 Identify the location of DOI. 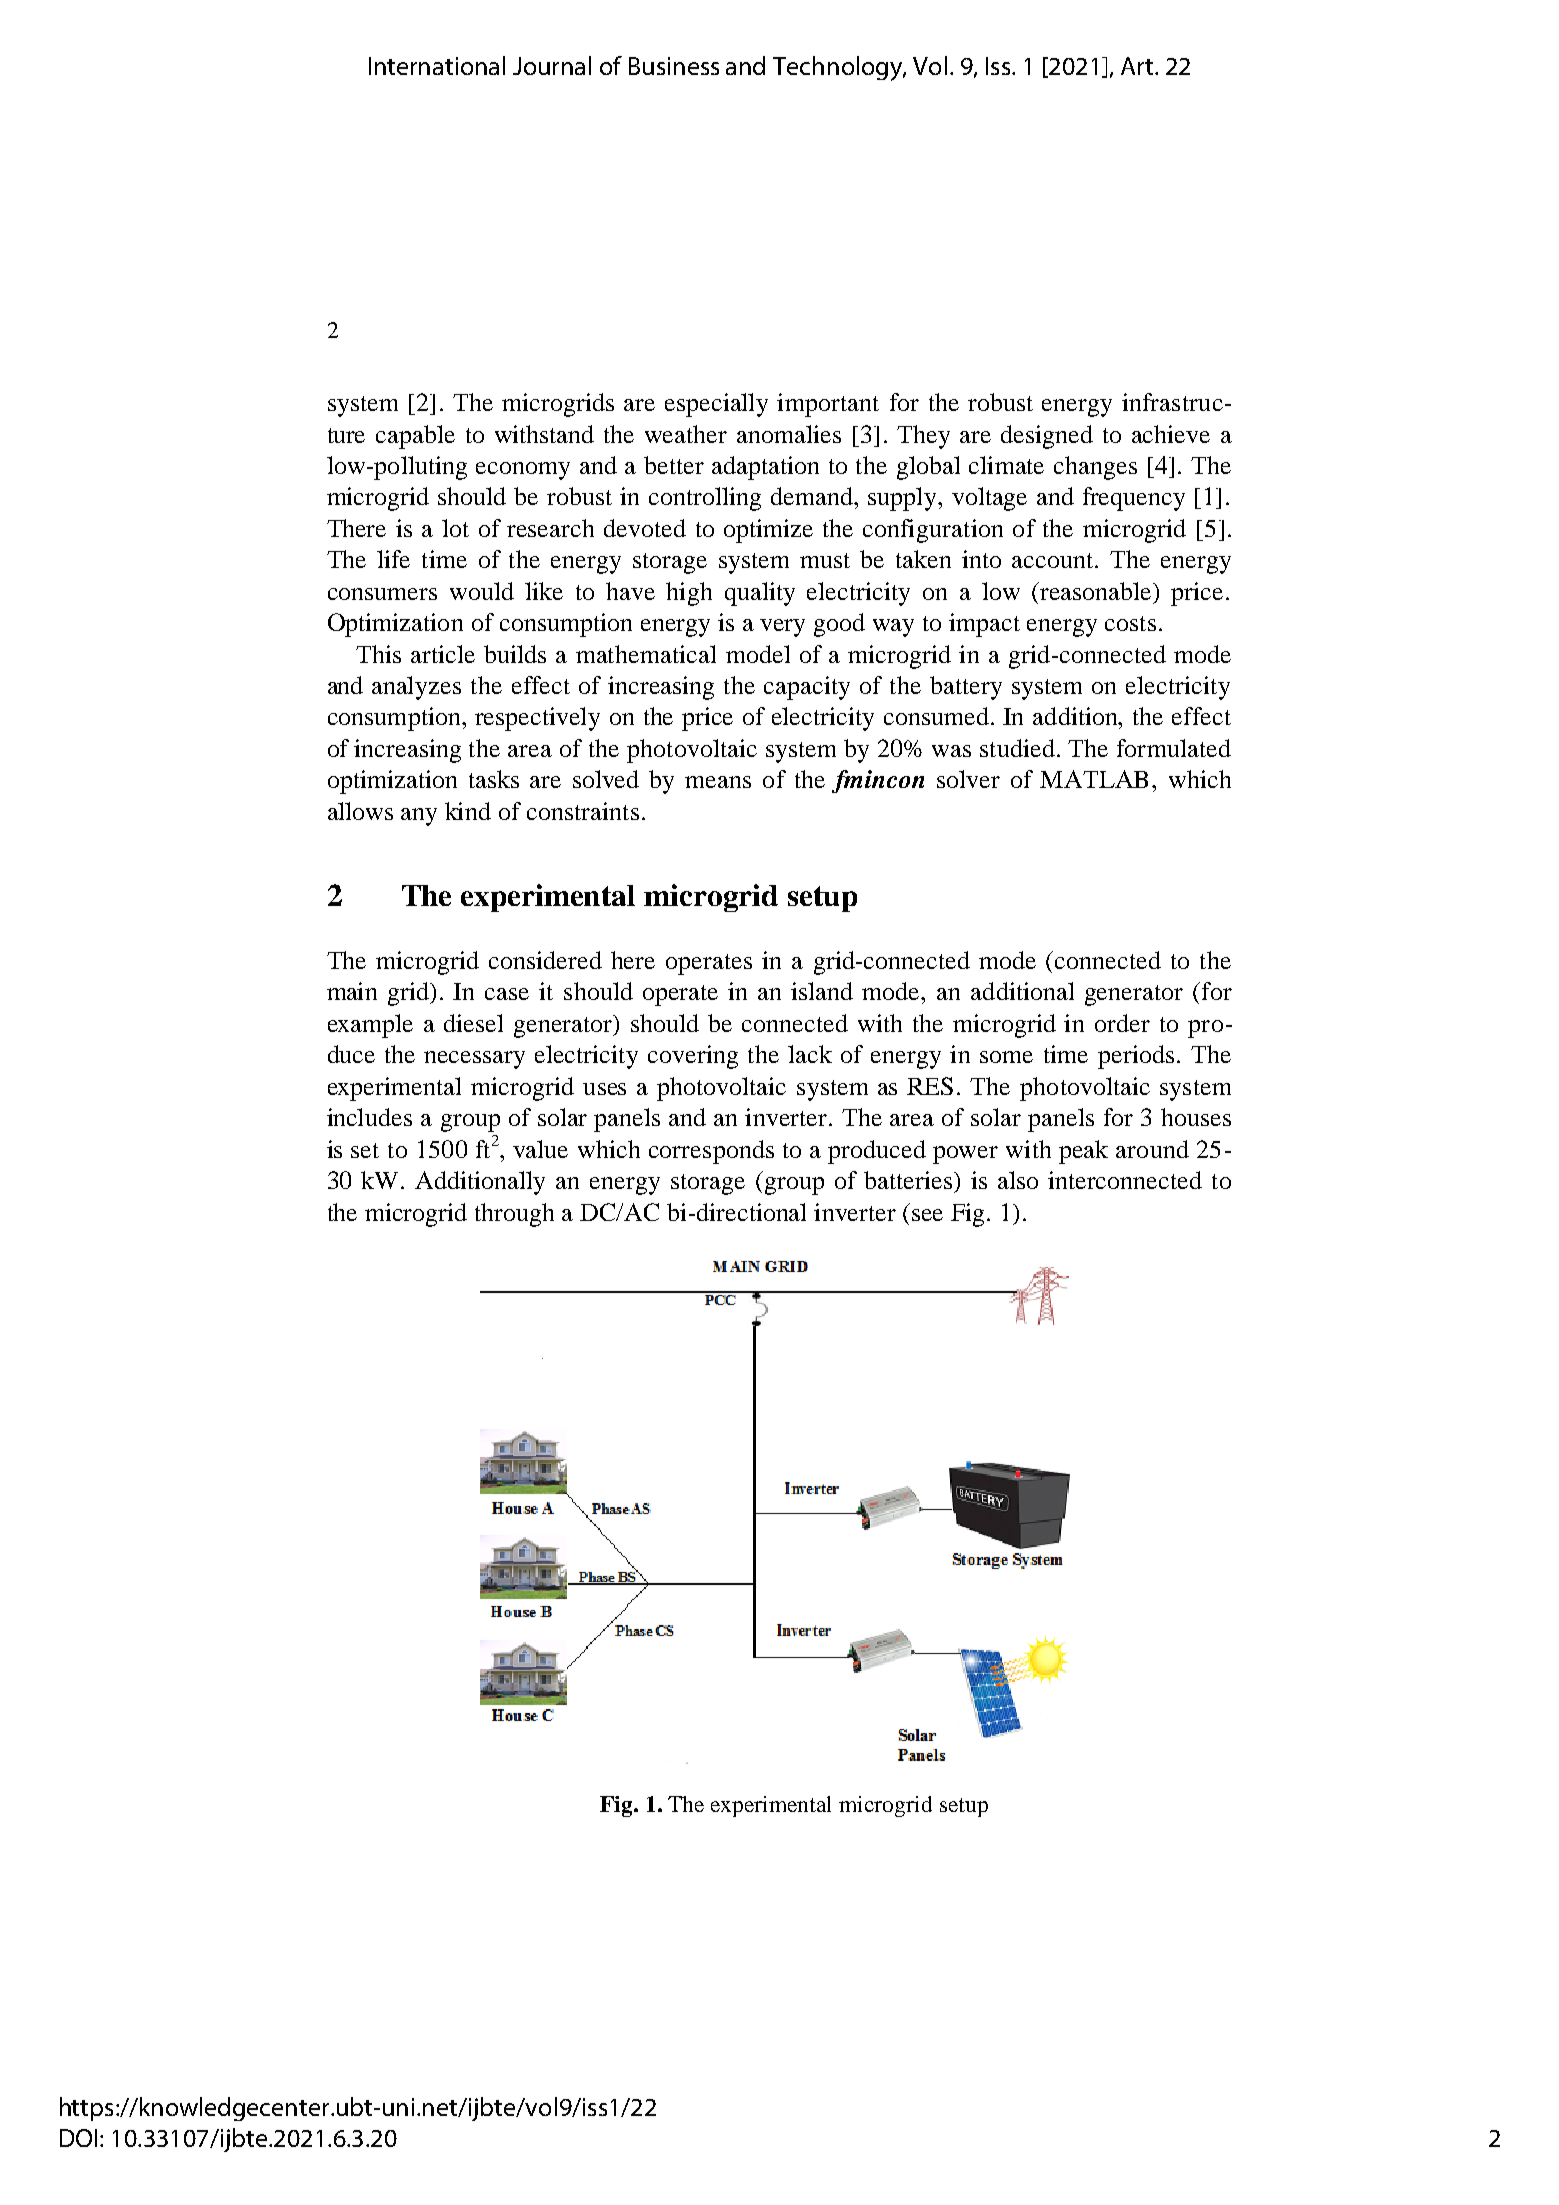
(78, 2138).
